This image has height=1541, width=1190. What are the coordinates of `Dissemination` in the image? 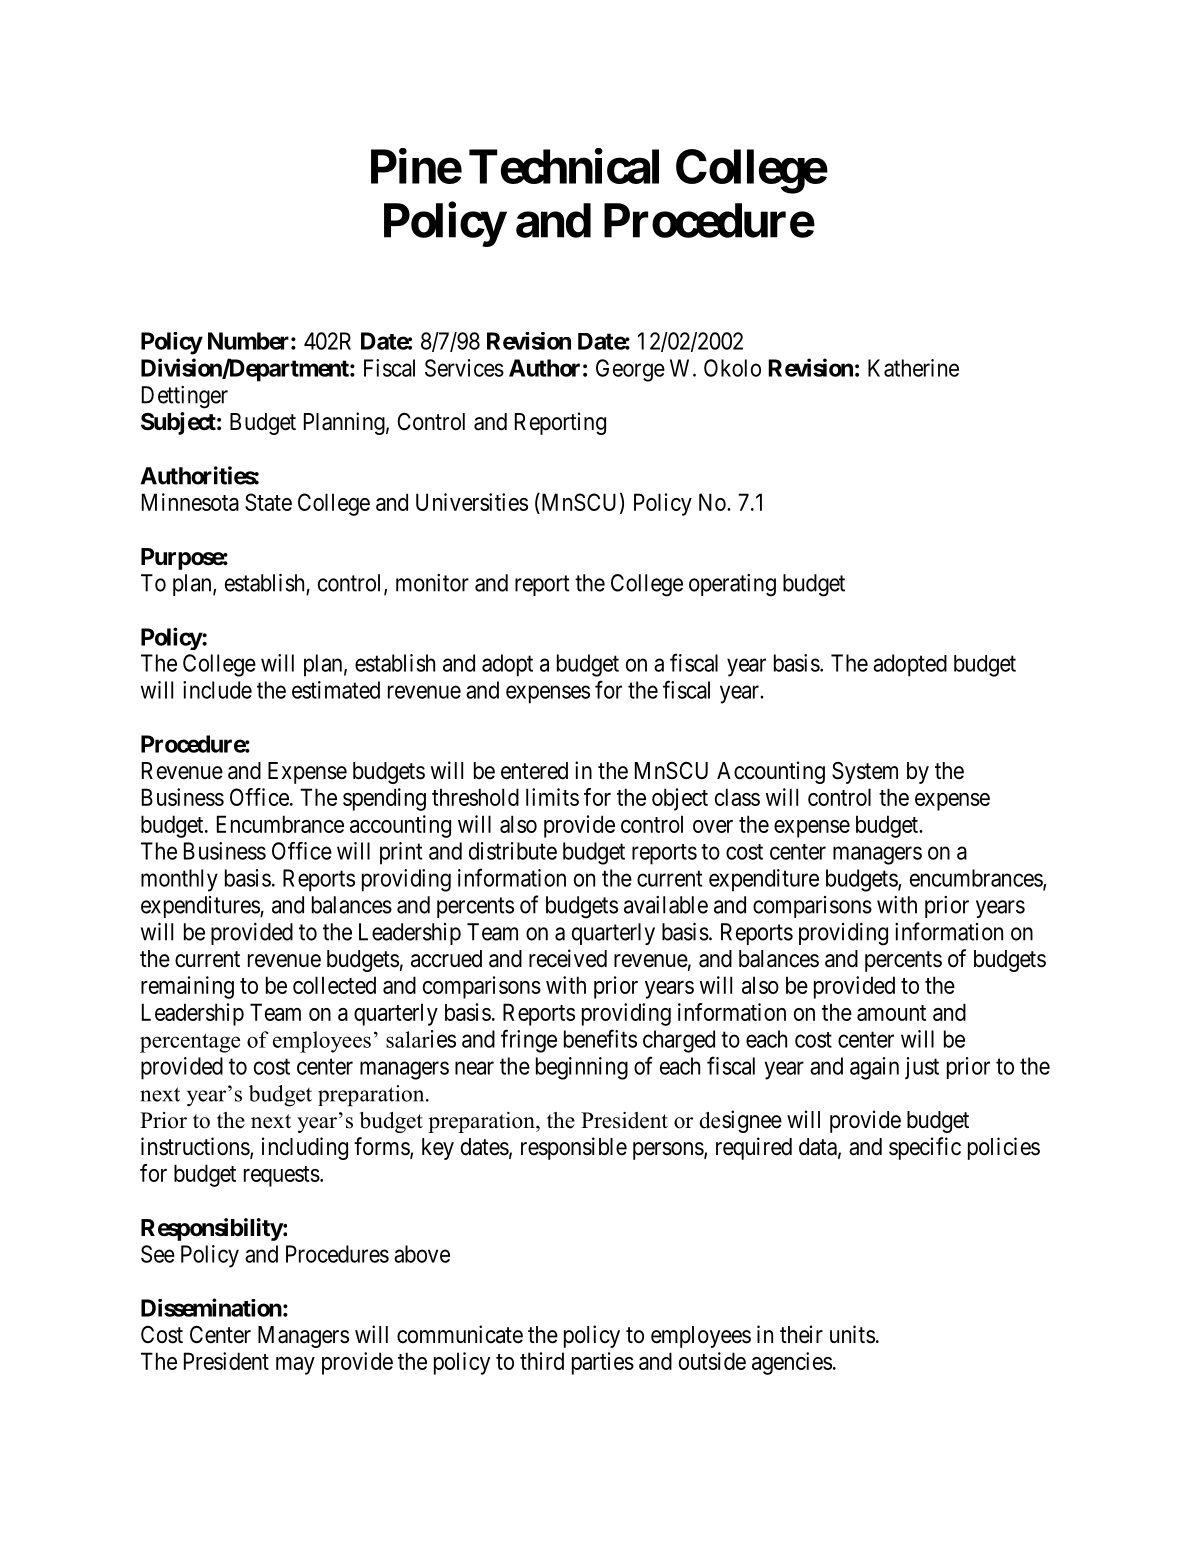 It's located at (211, 1307).
